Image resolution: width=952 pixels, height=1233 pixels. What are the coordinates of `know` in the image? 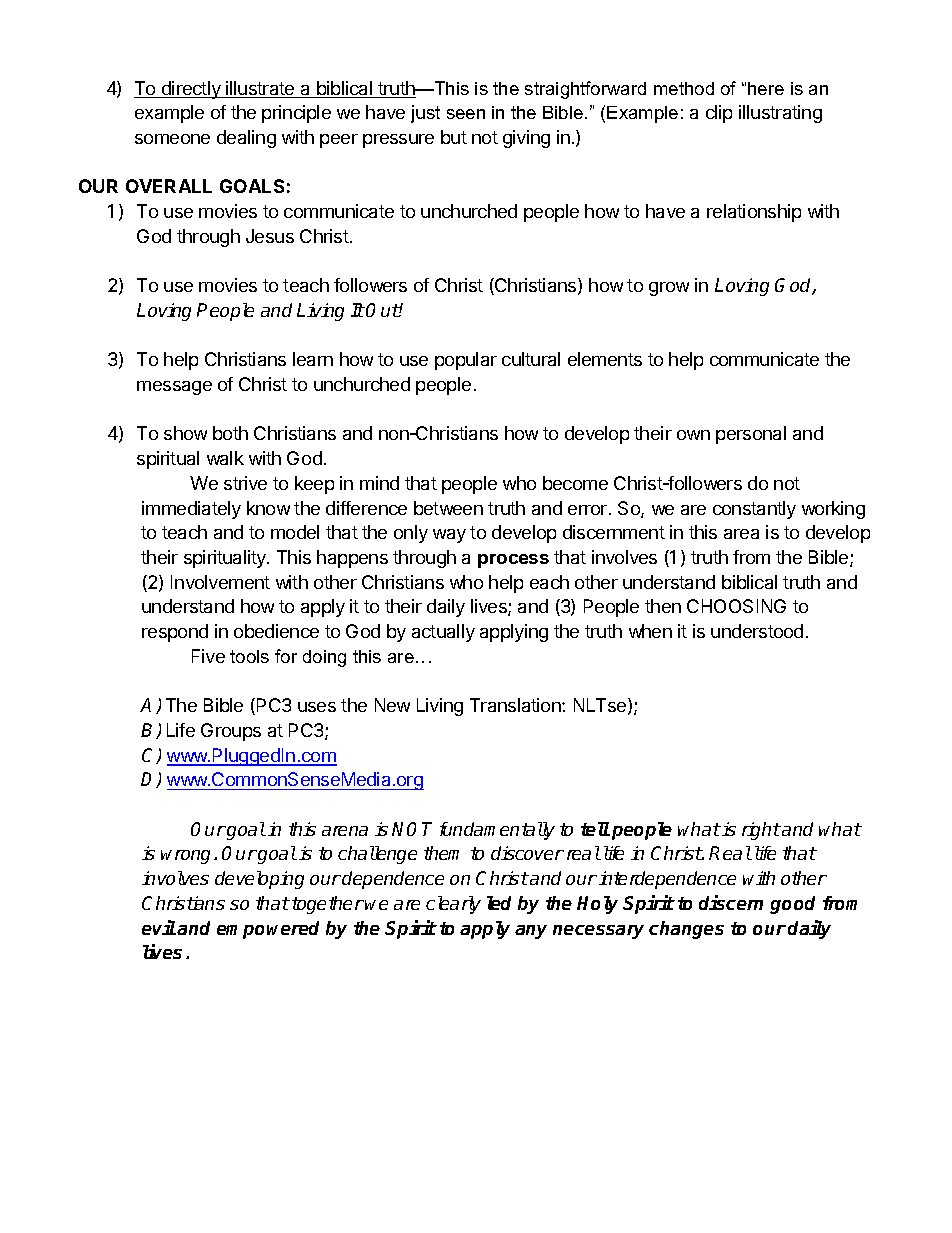 It's located at (268, 508).
